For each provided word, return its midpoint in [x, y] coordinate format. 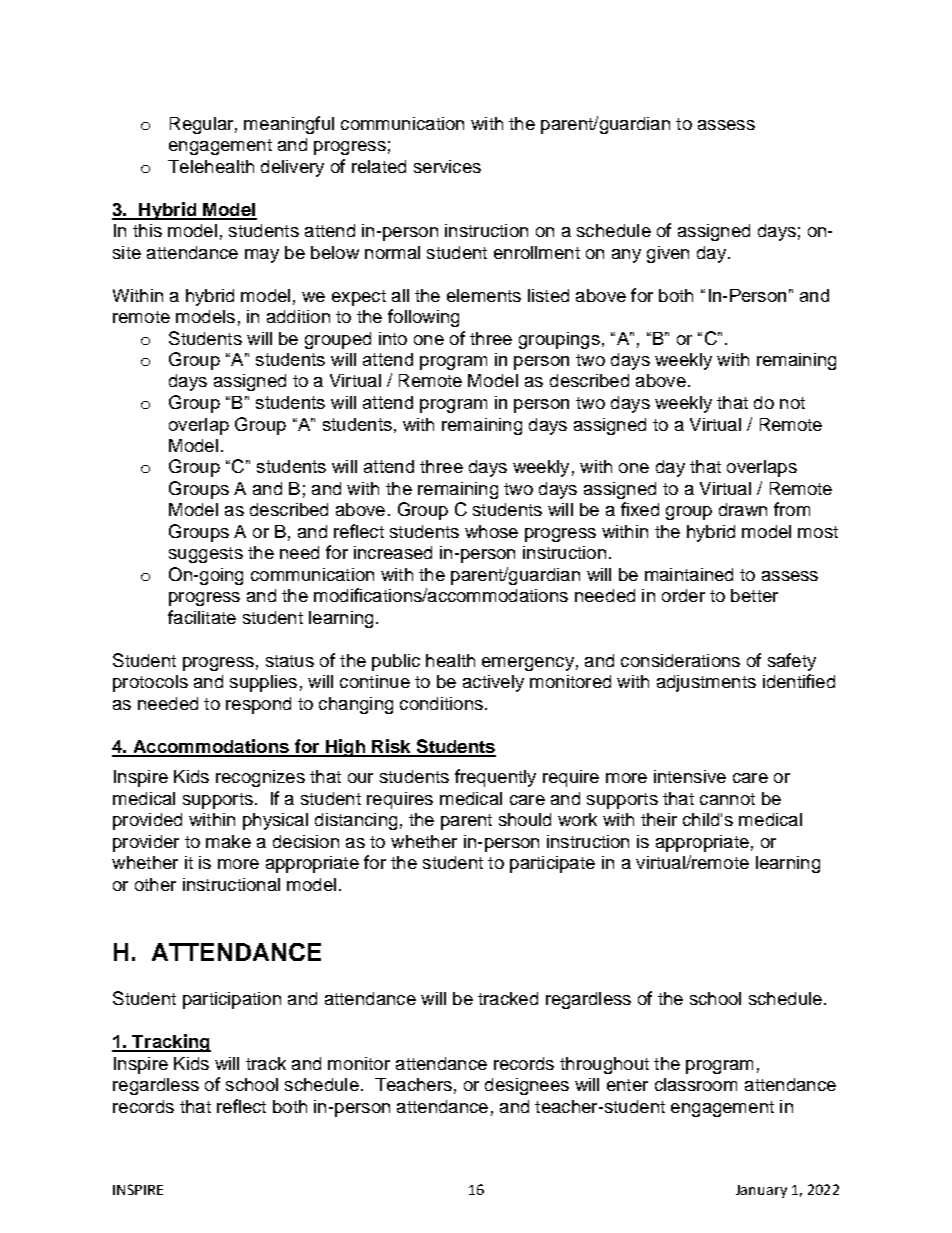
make [228, 841]
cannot [727, 799]
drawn [743, 509]
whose [491, 531]
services [447, 166]
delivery [292, 168]
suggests [206, 555]
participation [232, 1000]
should [525, 819]
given [668, 254]
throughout [604, 1065]
